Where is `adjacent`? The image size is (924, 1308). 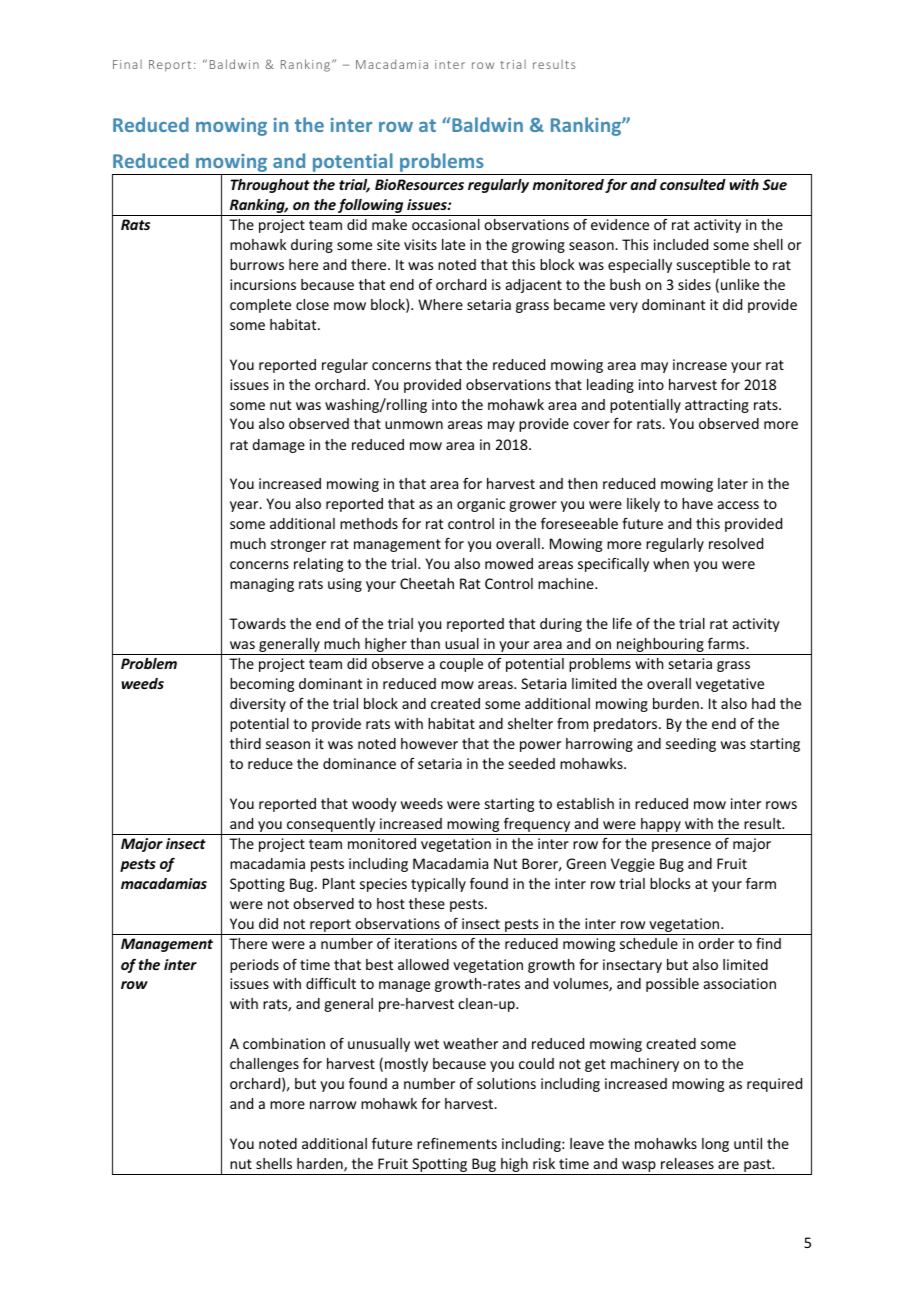 adjacent is located at coordinates (534, 286).
